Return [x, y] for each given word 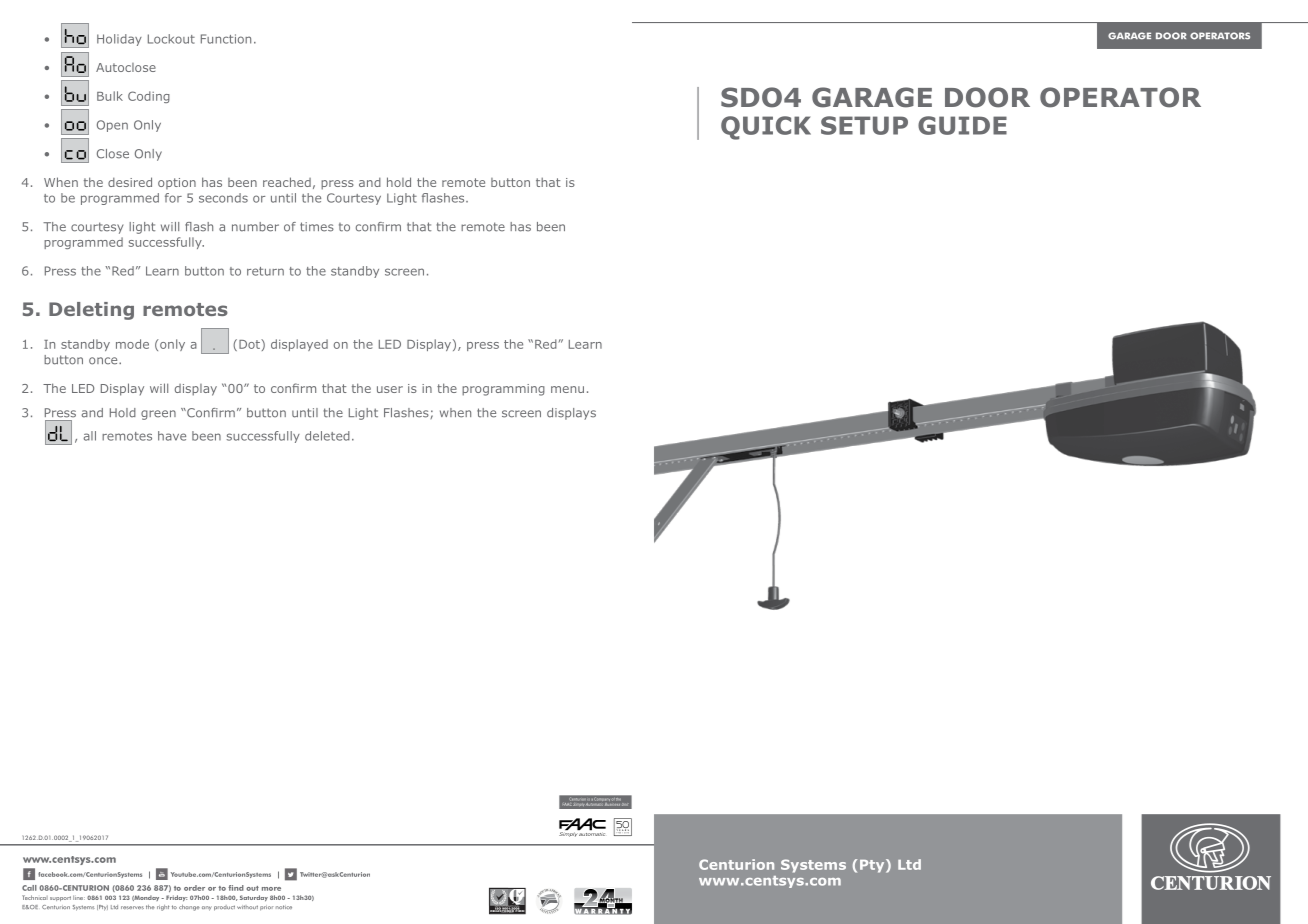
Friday [176, 898]
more [271, 889]
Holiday [119, 40]
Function [226, 39]
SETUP [864, 125]
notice [284, 907]
